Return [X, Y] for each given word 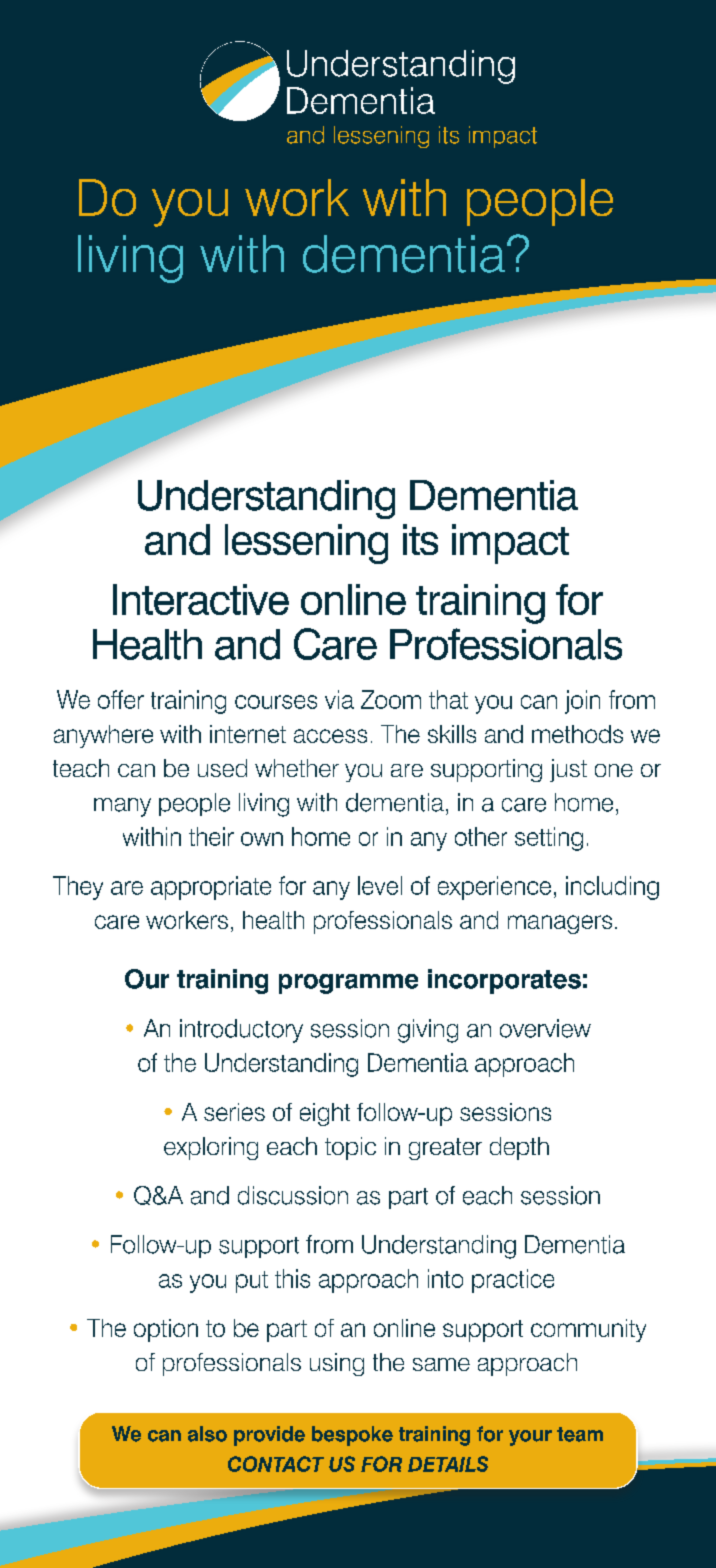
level [380, 885]
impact [510, 544]
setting [549, 839]
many [122, 807]
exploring [211, 1148]
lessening [306, 544]
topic [350, 1148]
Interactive [201, 599]
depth [519, 1148]
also [207, 1434]
